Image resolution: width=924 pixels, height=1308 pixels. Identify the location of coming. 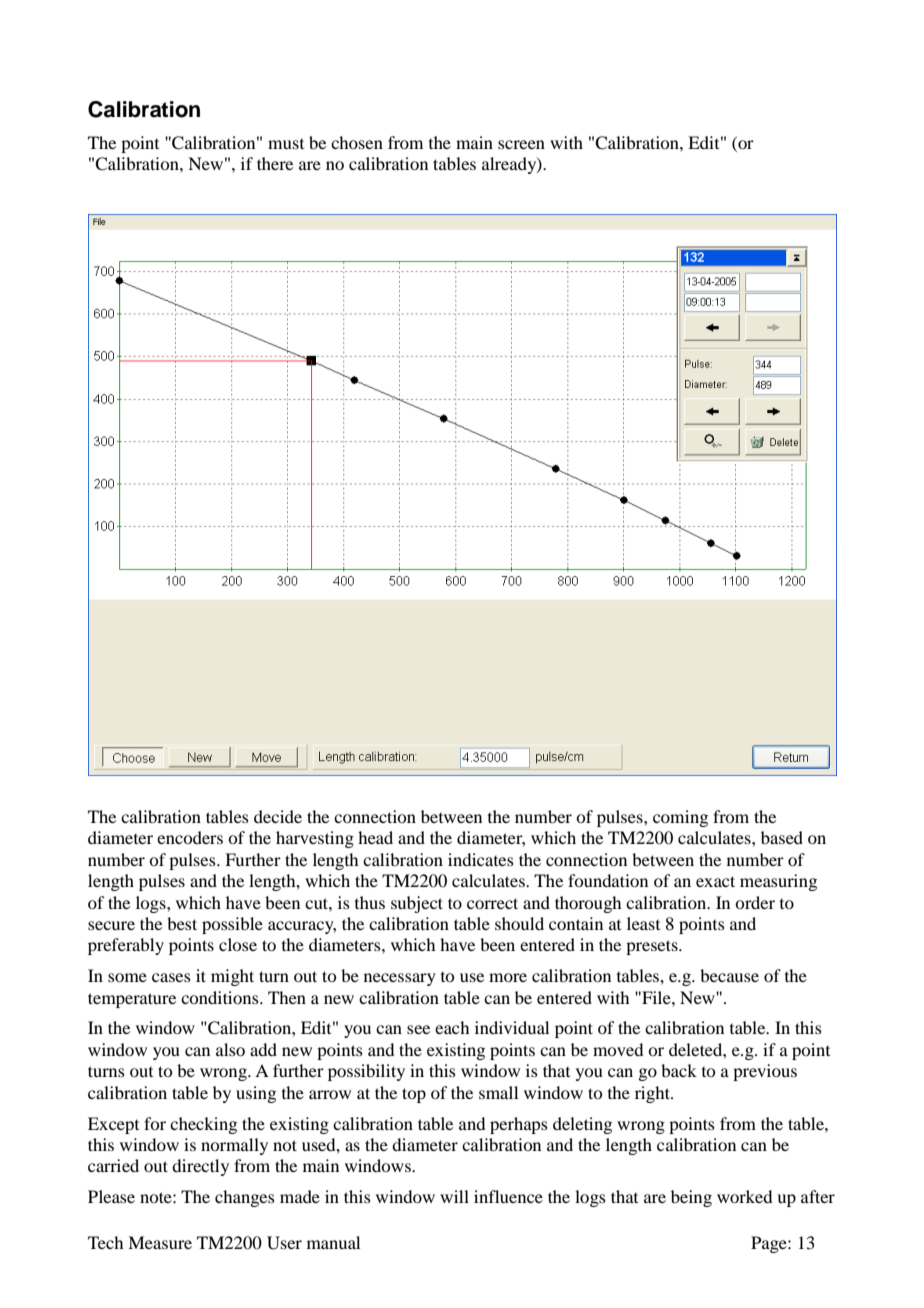
(680, 818).
